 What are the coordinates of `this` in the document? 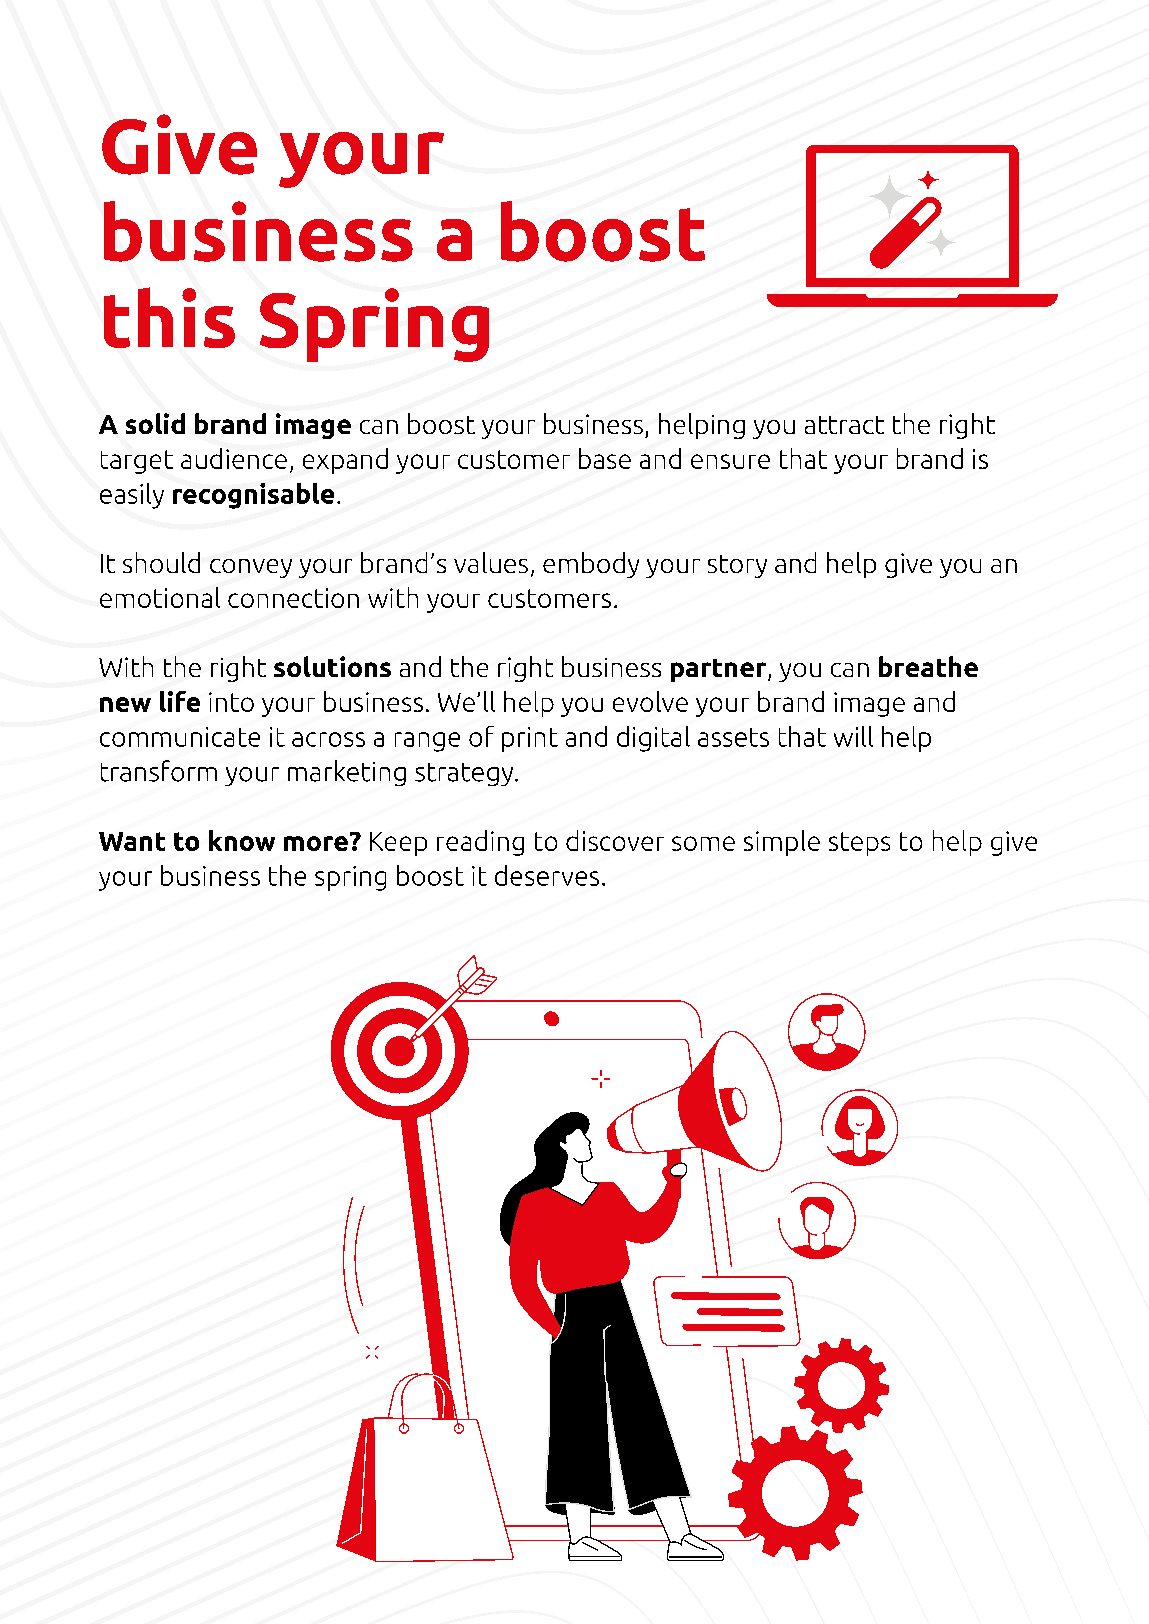 It's located at (169, 317).
